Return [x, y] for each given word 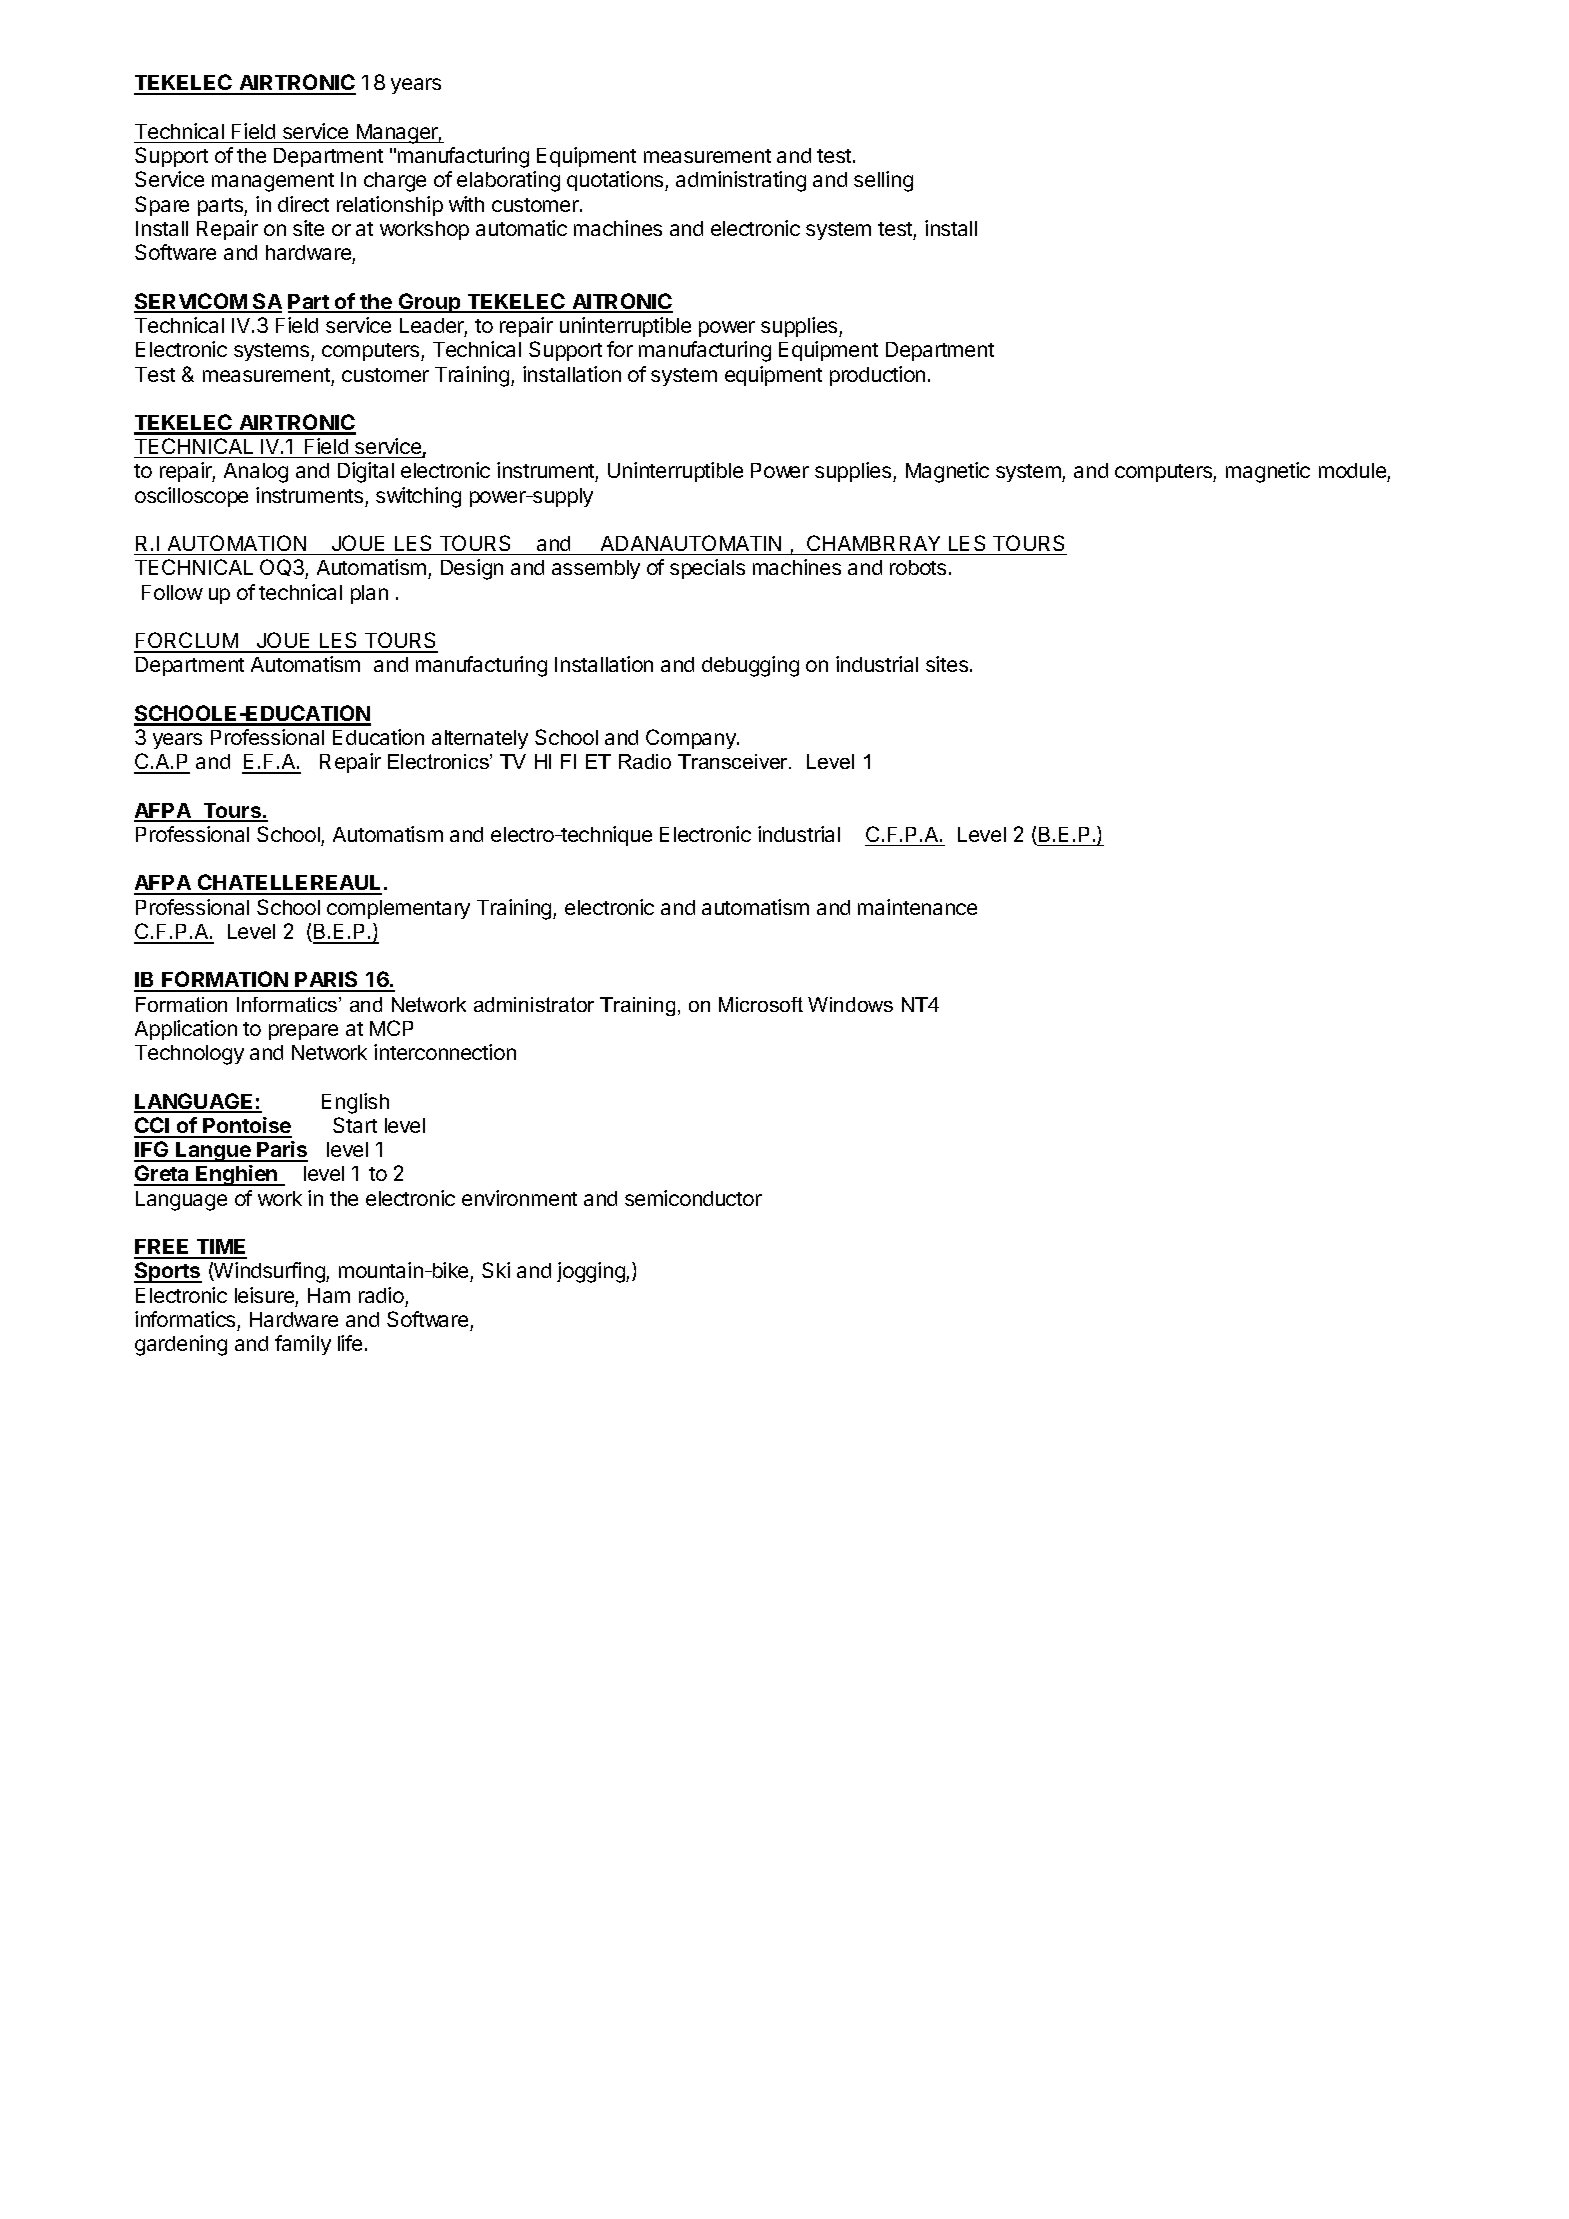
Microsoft [761, 1004]
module [1353, 472]
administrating [741, 181]
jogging [592, 1272]
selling [883, 181]
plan [369, 594]
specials [707, 569]
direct [303, 204]
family [303, 1345]
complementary [398, 909]
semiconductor [693, 1198]
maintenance [917, 907]
